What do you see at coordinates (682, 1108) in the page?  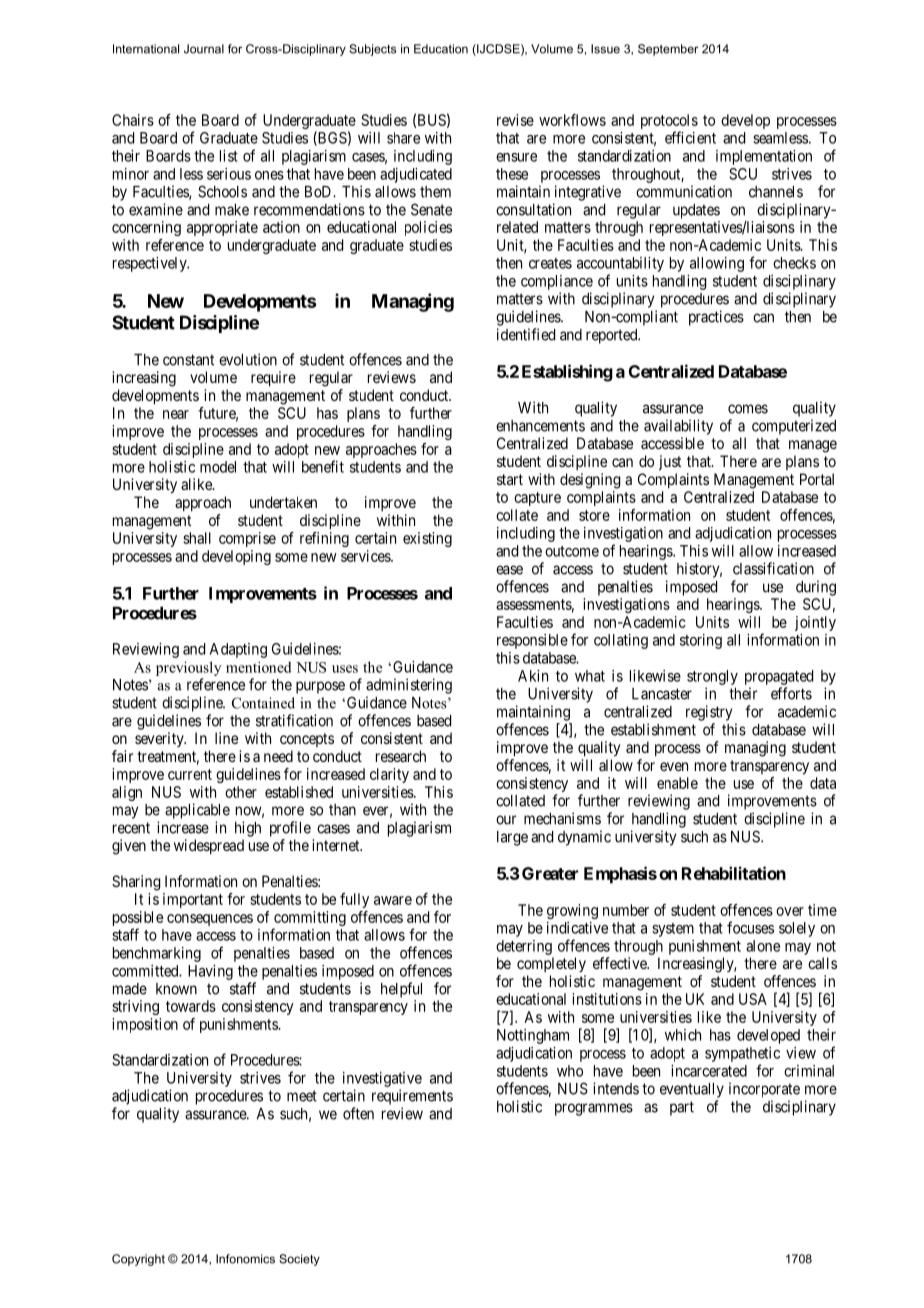 I see `part` at bounding box center [682, 1108].
